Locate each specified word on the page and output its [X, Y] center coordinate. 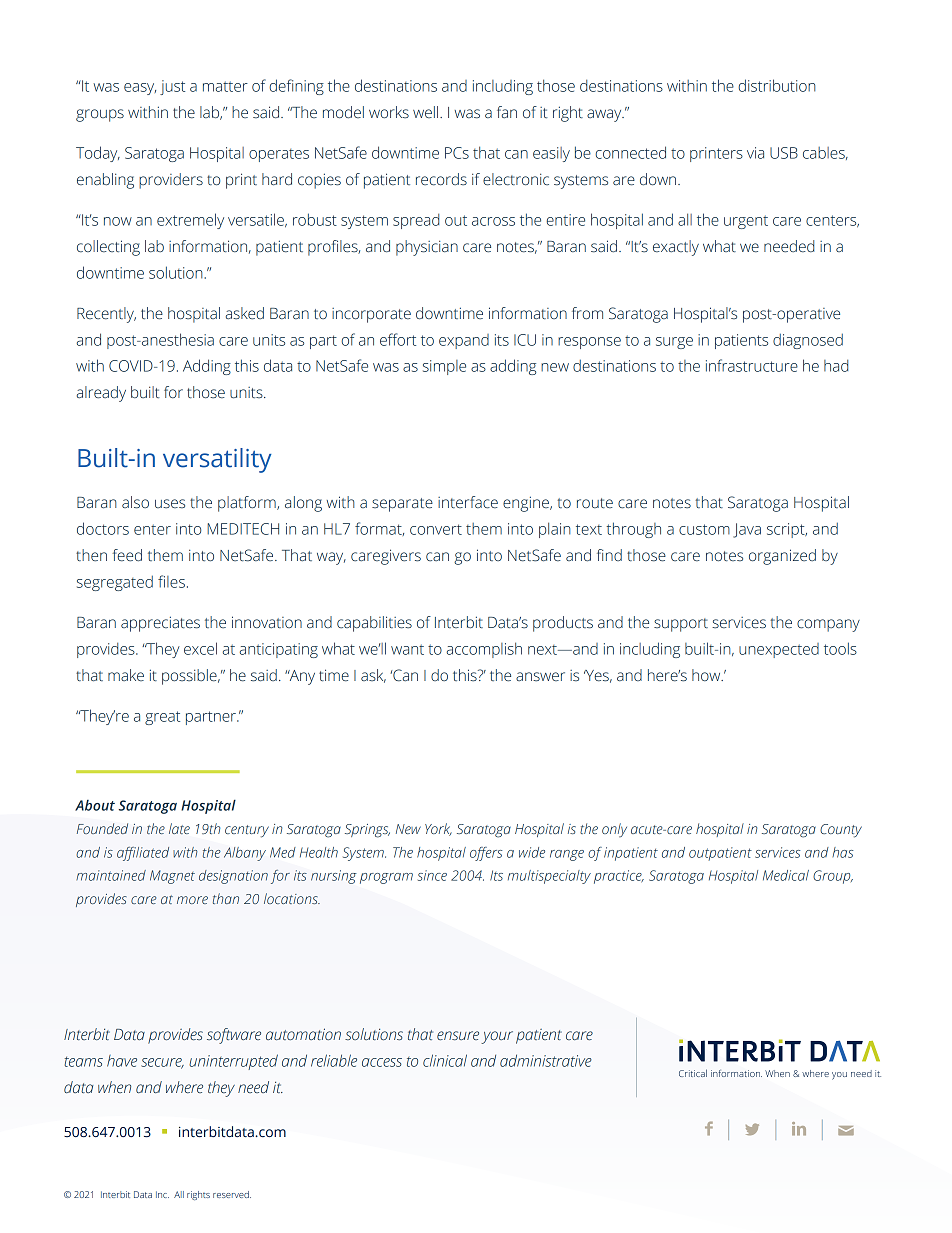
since [432, 875]
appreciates [160, 624]
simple [444, 367]
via [755, 153]
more [192, 900]
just [172, 87]
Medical [786, 875]
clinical [445, 1060]
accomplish [484, 650]
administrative [546, 1060]
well [427, 112]
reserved [232, 1194]
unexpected [779, 650]
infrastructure [752, 365]
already [101, 394]
